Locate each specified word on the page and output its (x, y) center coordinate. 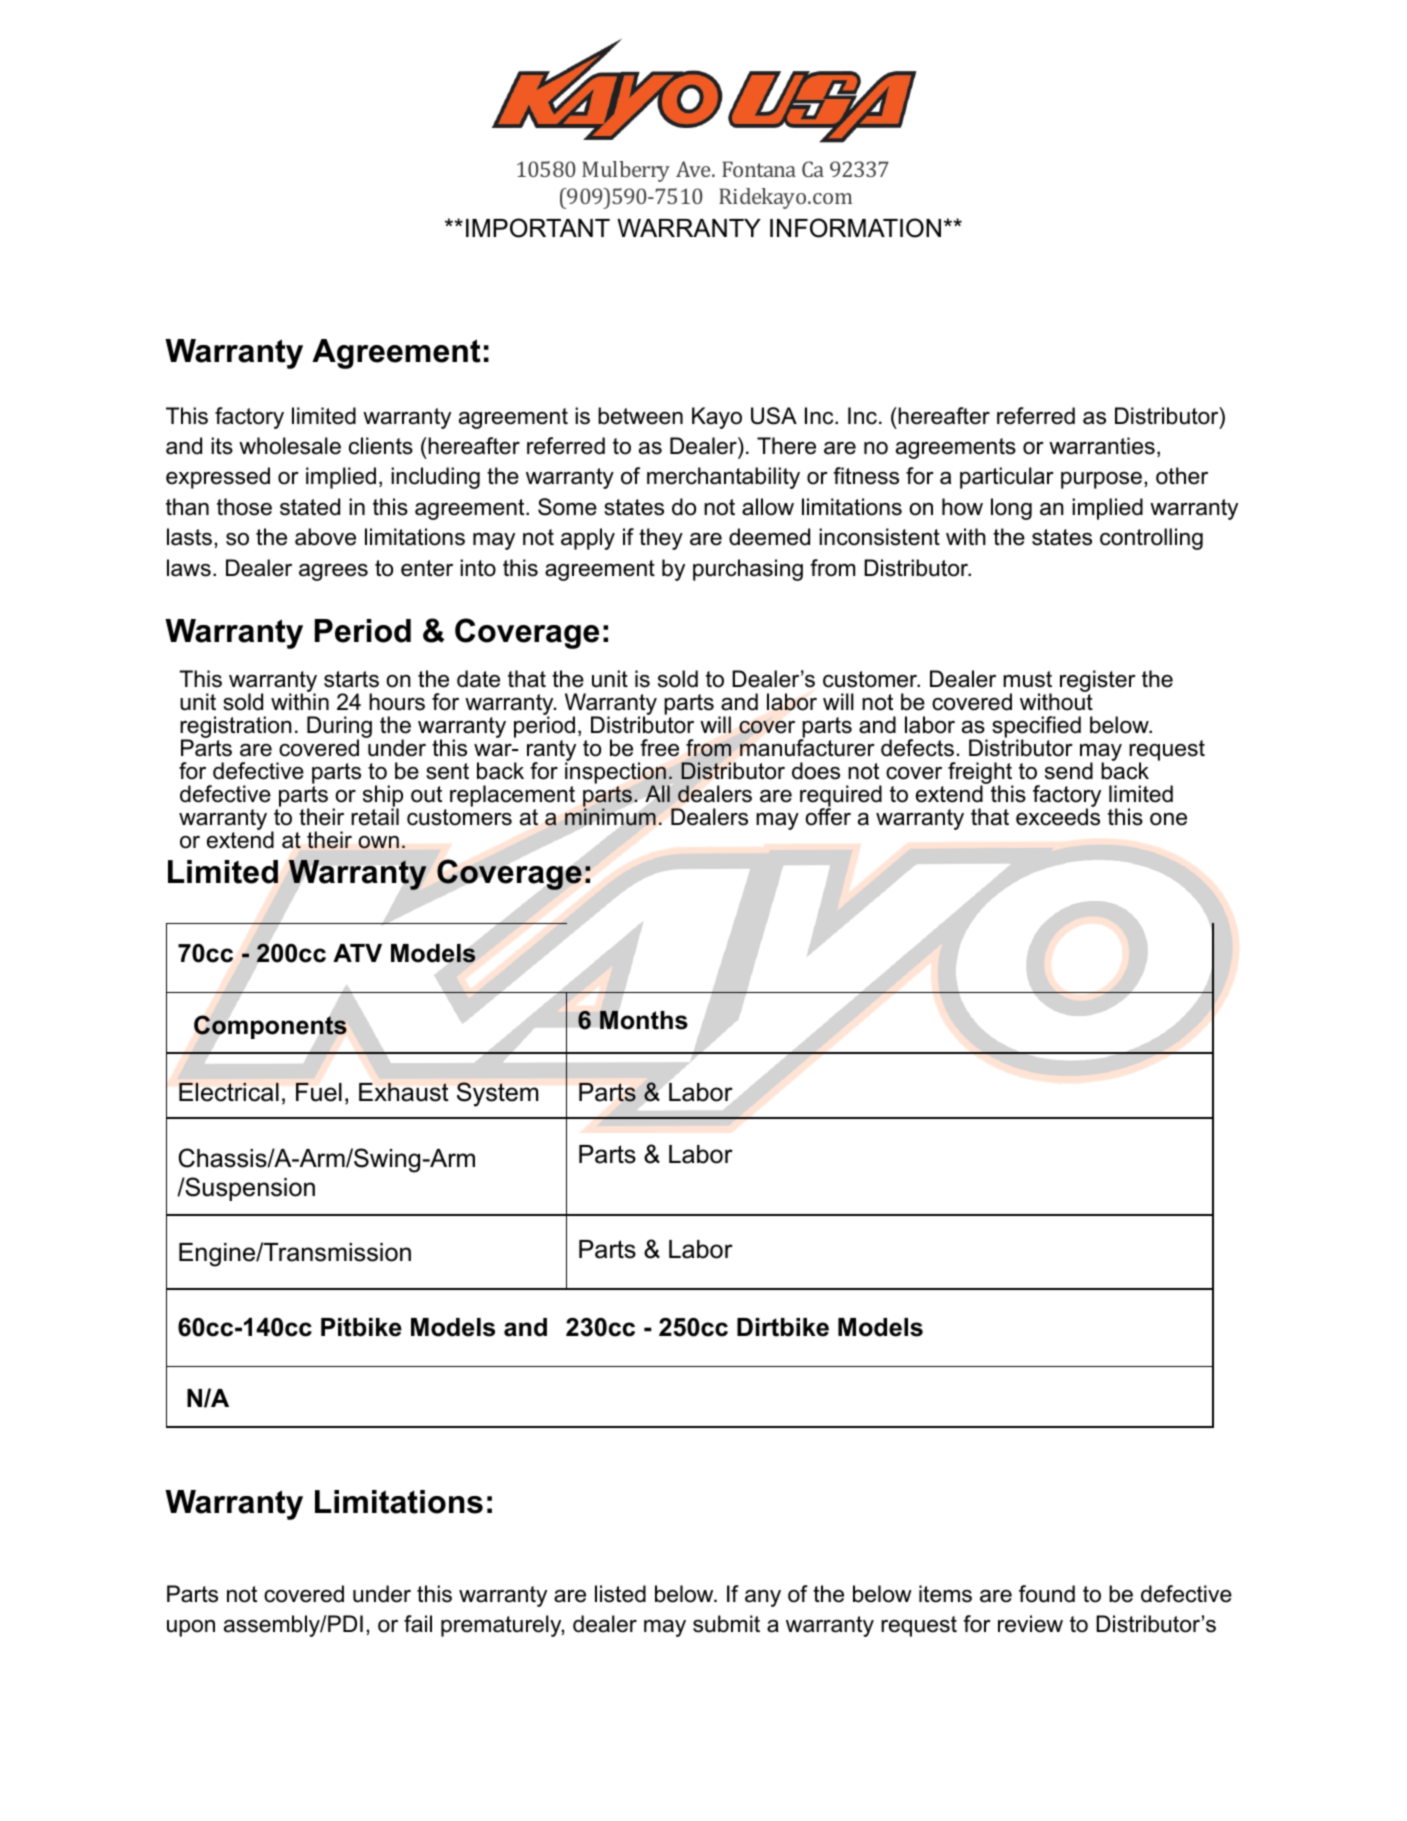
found (1047, 1594)
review (1030, 1624)
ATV (357, 953)
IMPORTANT (538, 228)
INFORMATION (855, 228)
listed (620, 1594)
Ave (694, 169)
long (1011, 509)
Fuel (319, 1092)
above (325, 537)
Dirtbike (783, 1327)
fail (418, 1624)
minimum (610, 816)
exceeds (1058, 816)
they (661, 539)
